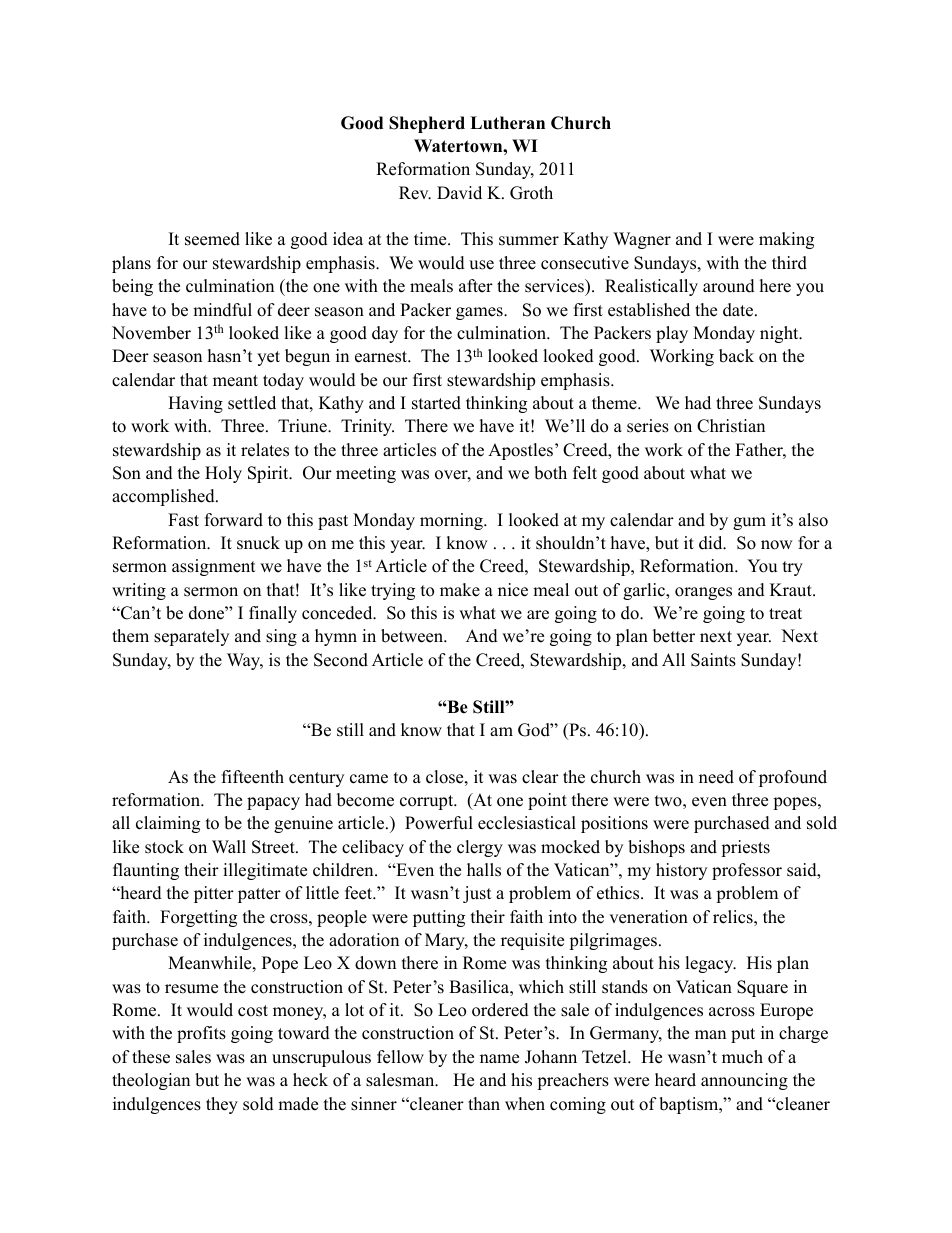 This screenshot has height=1233, width=952. I want to click on seemed, so click(212, 239).
